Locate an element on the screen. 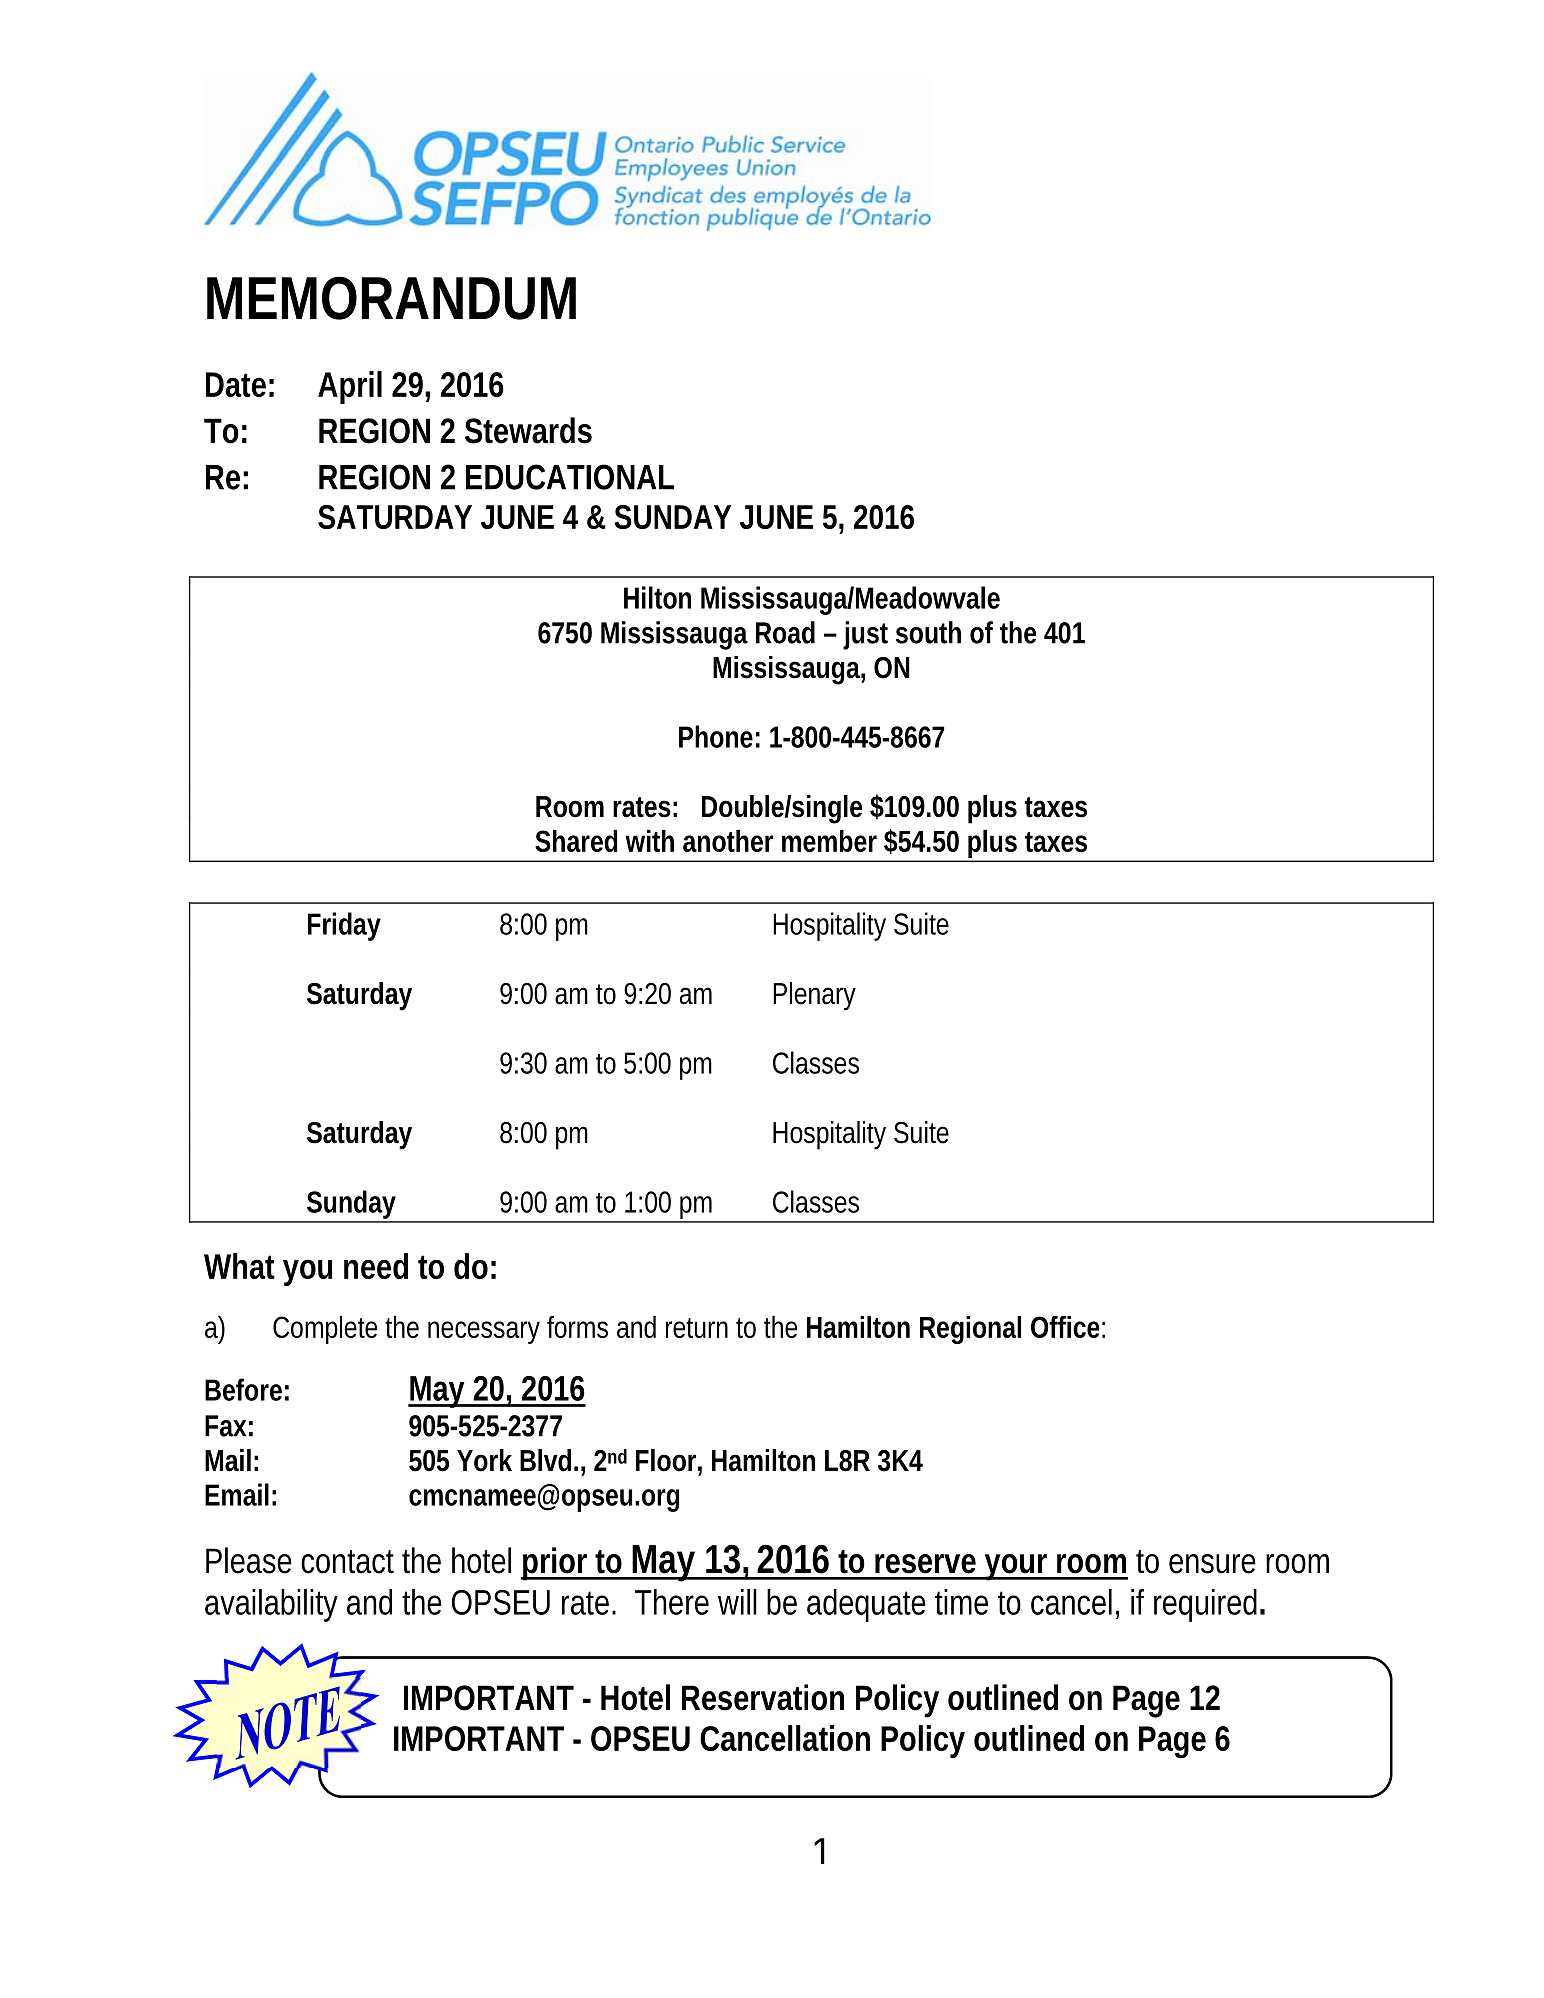 This screenshot has width=1544, height=1998. member is located at coordinates (829, 841).
